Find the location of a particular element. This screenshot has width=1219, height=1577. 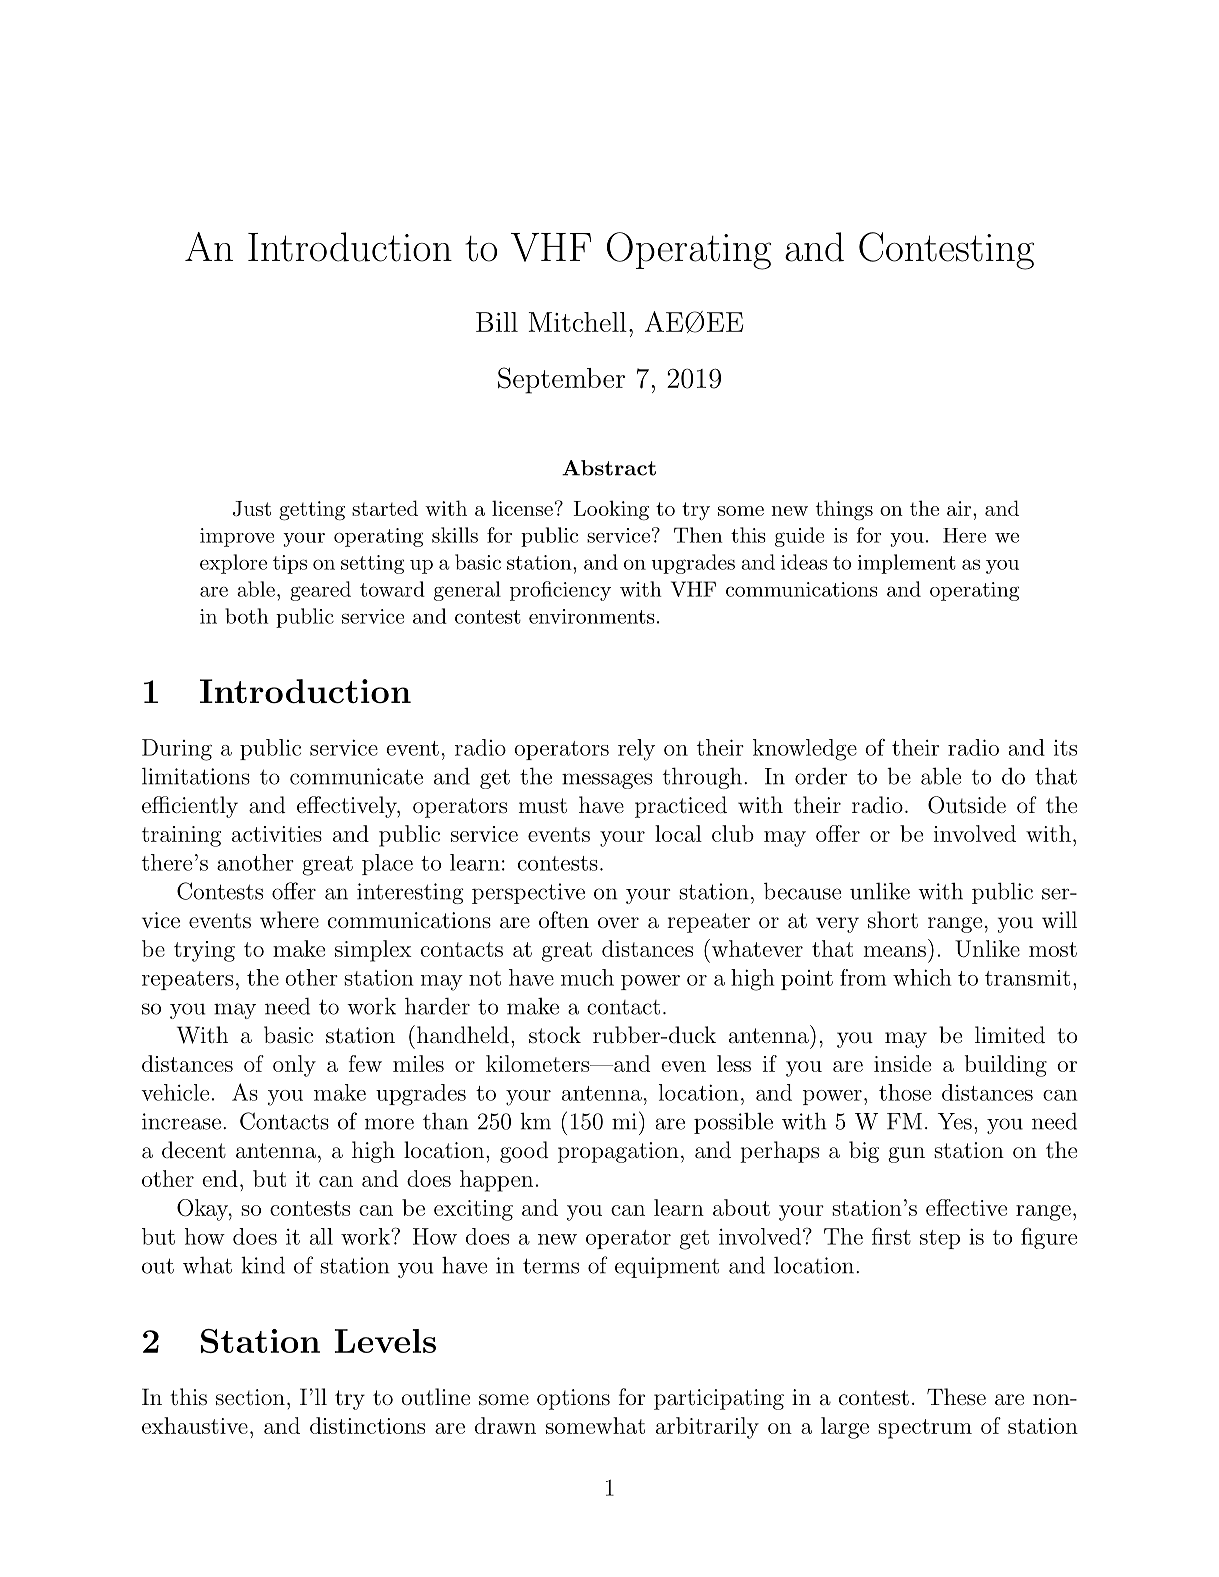

air is located at coordinates (959, 508).
